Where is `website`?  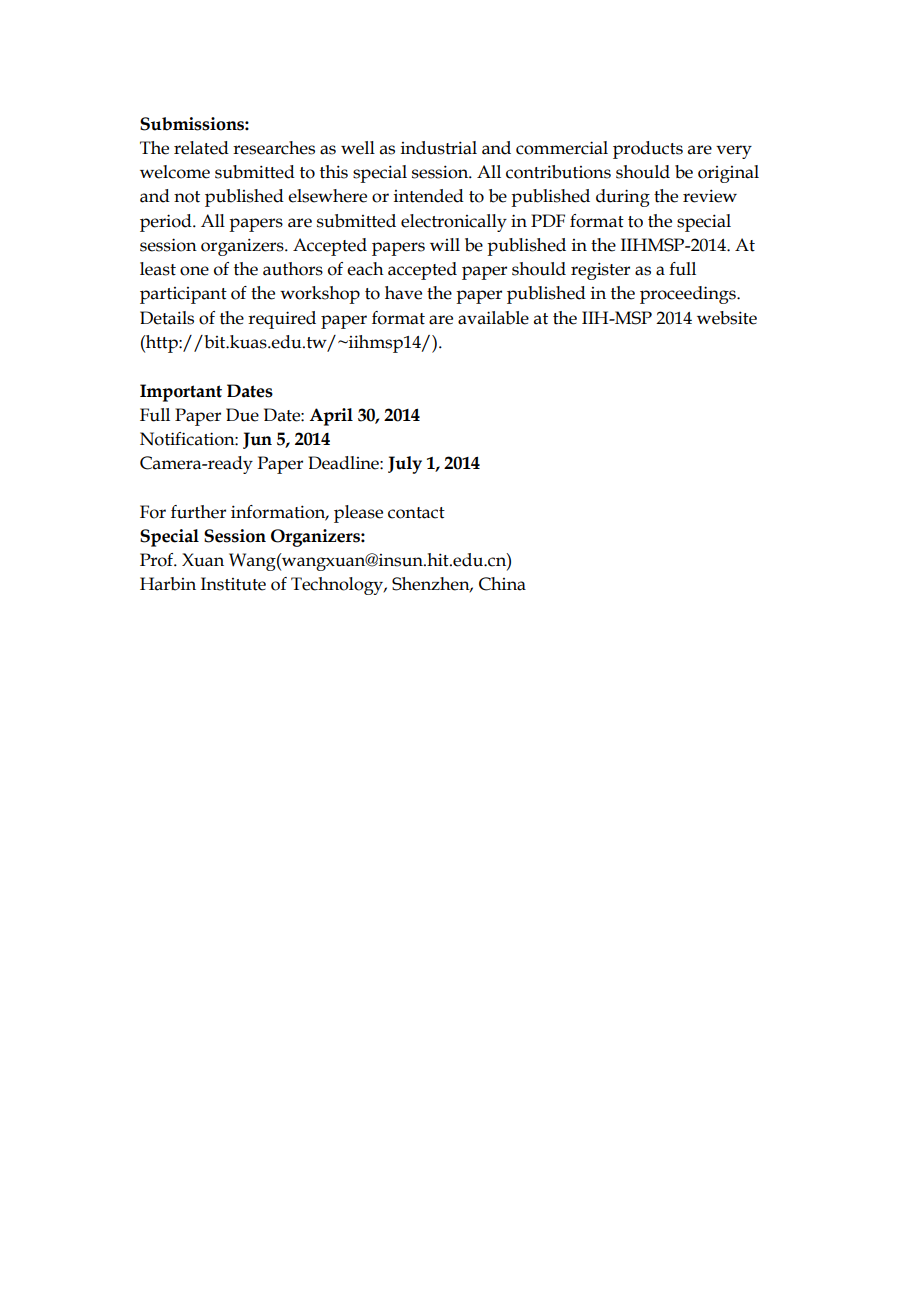
website is located at coordinates (727, 318).
